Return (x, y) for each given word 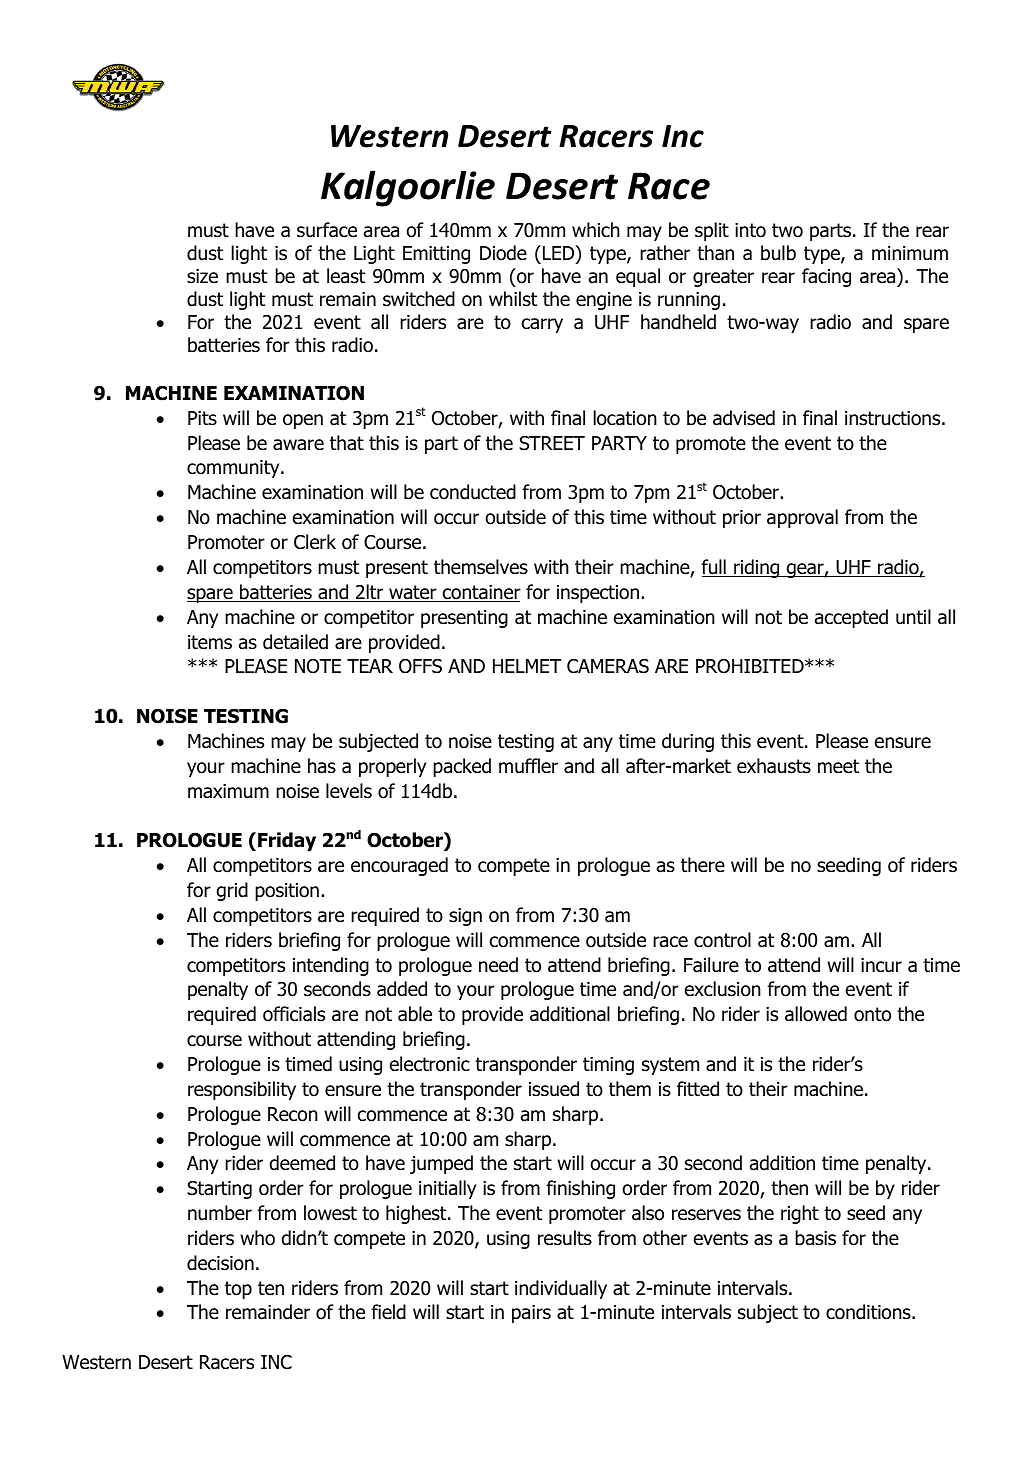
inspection (598, 594)
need (498, 965)
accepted (851, 618)
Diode (503, 253)
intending (331, 966)
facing (826, 277)
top (238, 1290)
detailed (295, 642)
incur (881, 965)
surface (327, 230)
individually (561, 1289)
